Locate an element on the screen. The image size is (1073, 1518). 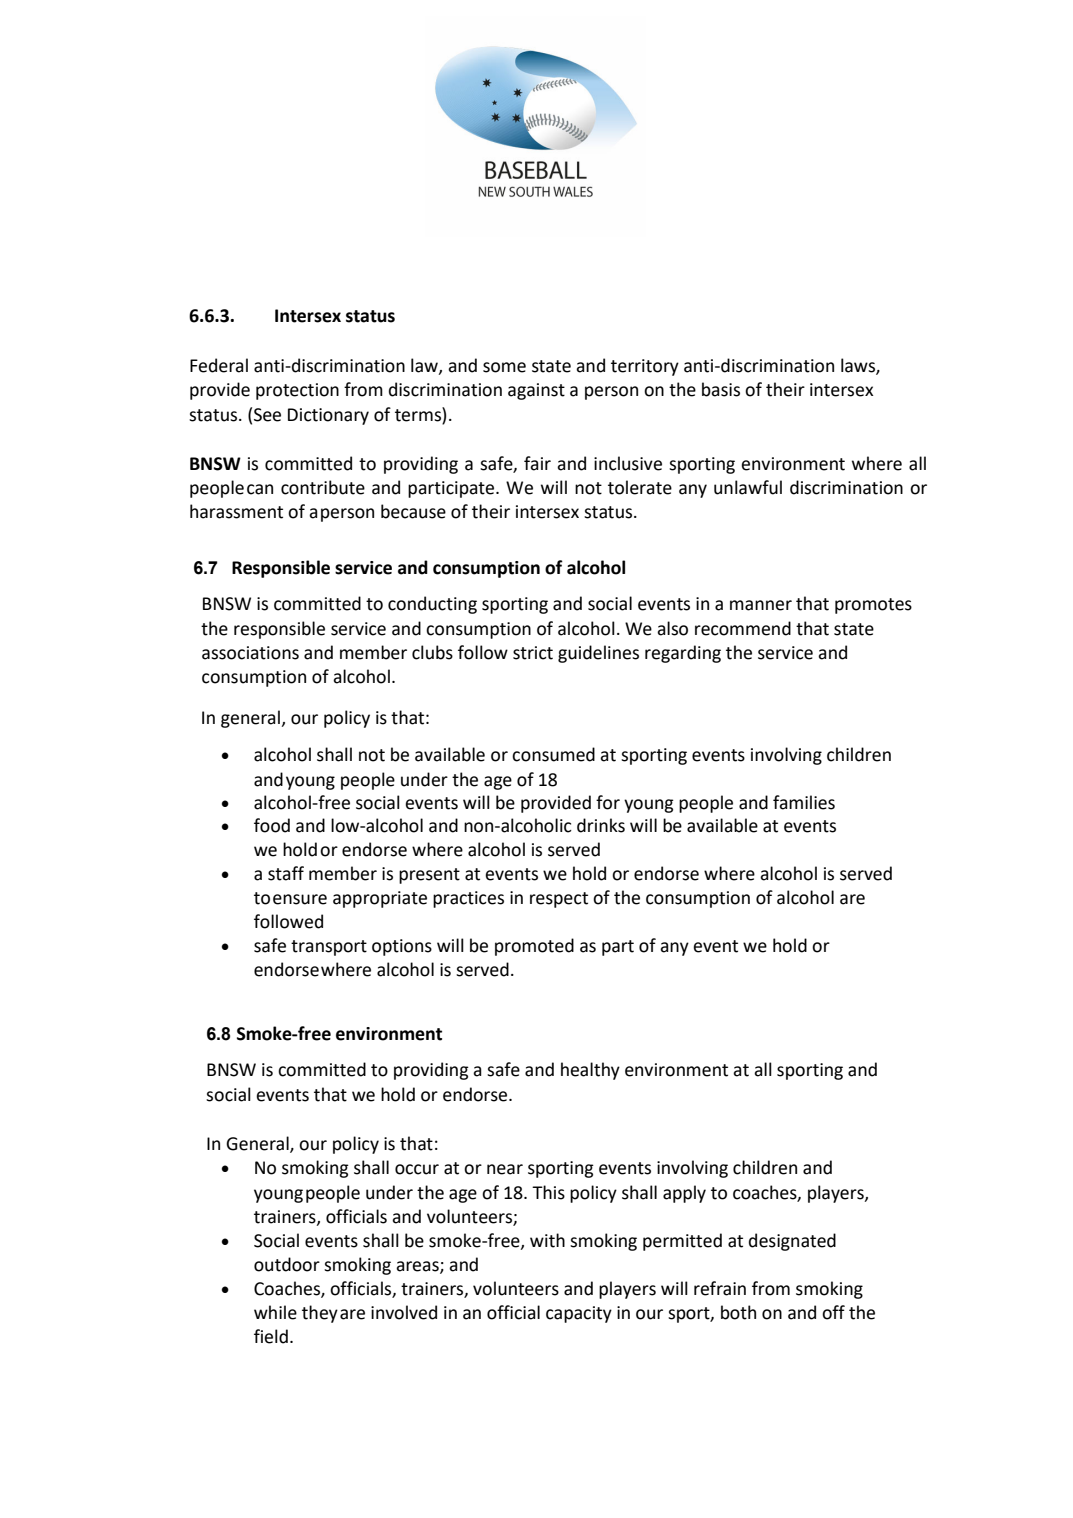
healthy is located at coordinates (590, 1071).
